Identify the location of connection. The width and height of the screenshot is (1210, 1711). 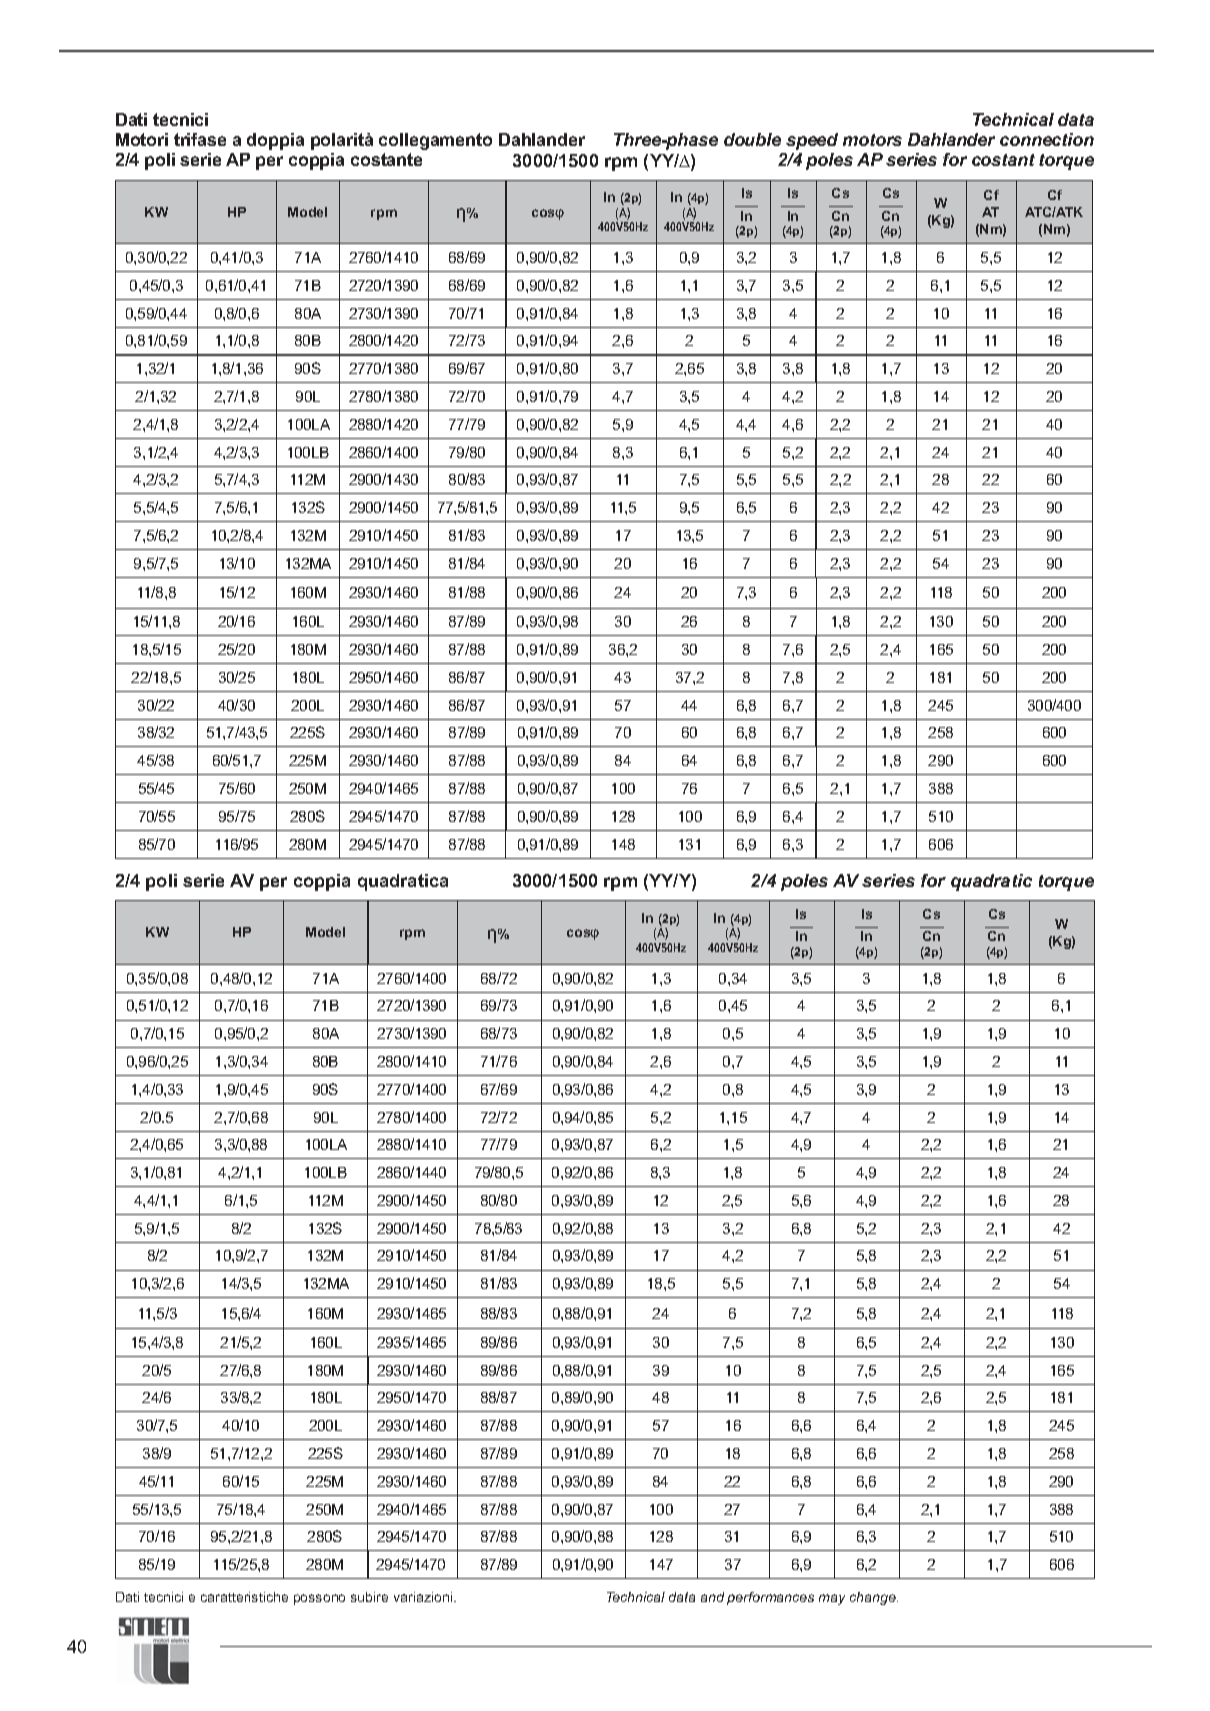
(1047, 139).
